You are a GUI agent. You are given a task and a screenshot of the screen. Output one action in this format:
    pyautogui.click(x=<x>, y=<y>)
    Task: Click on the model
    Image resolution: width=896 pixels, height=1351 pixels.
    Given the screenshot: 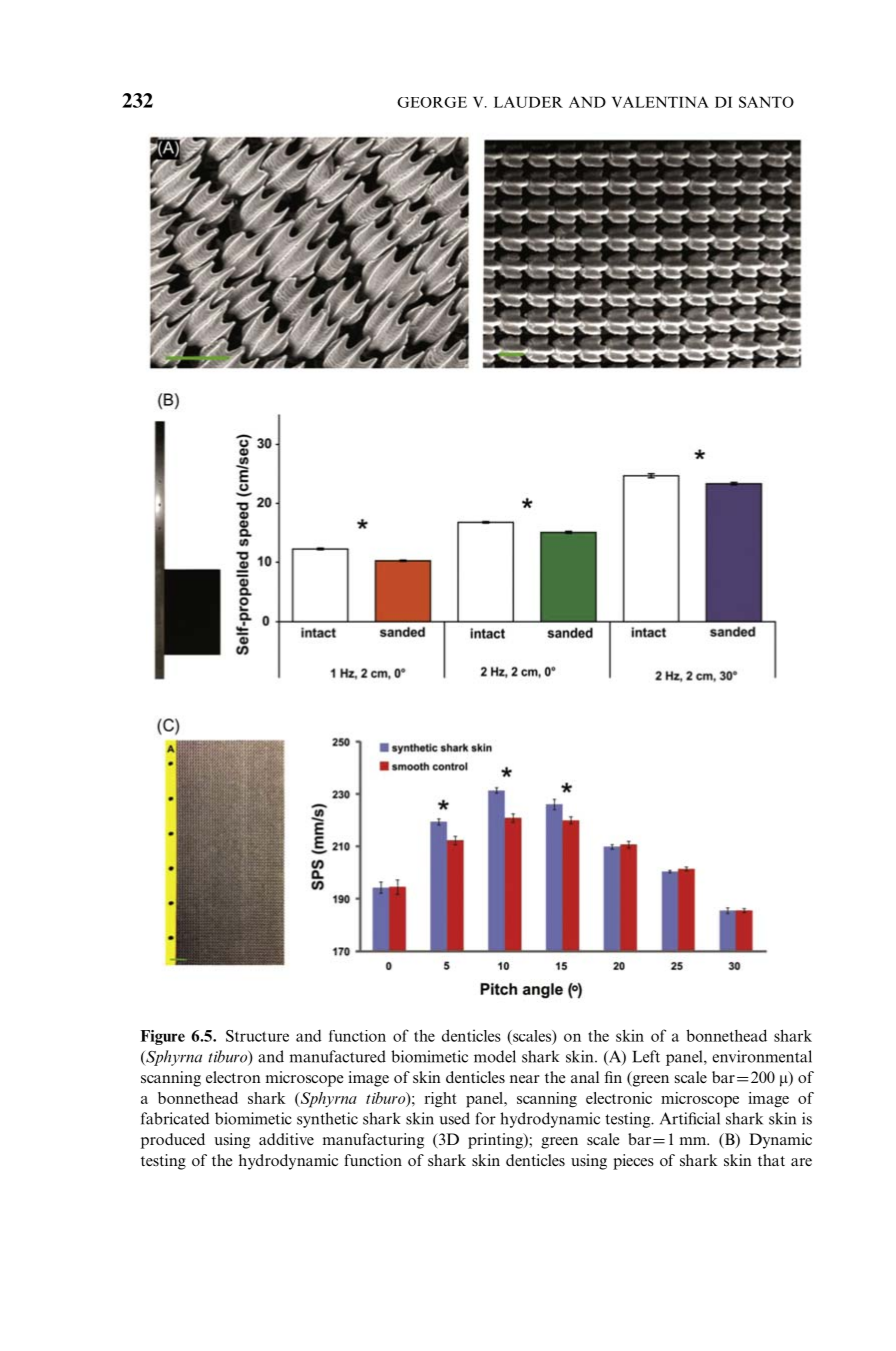 What is the action you would take?
    pyautogui.click(x=495, y=1056)
